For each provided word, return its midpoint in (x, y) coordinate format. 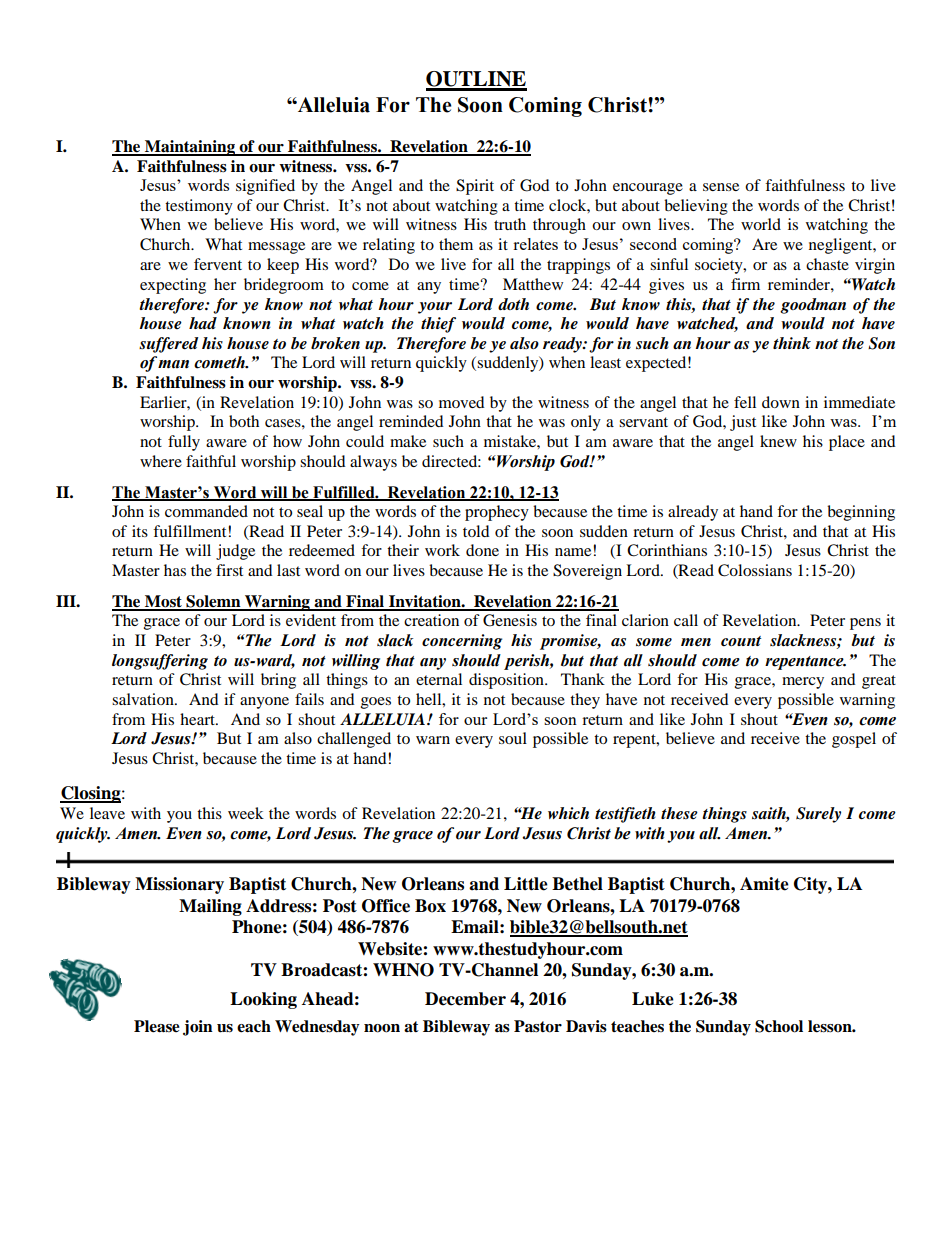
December (465, 999)
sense (721, 187)
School (779, 1026)
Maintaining (190, 148)
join (198, 1028)
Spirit (475, 187)
